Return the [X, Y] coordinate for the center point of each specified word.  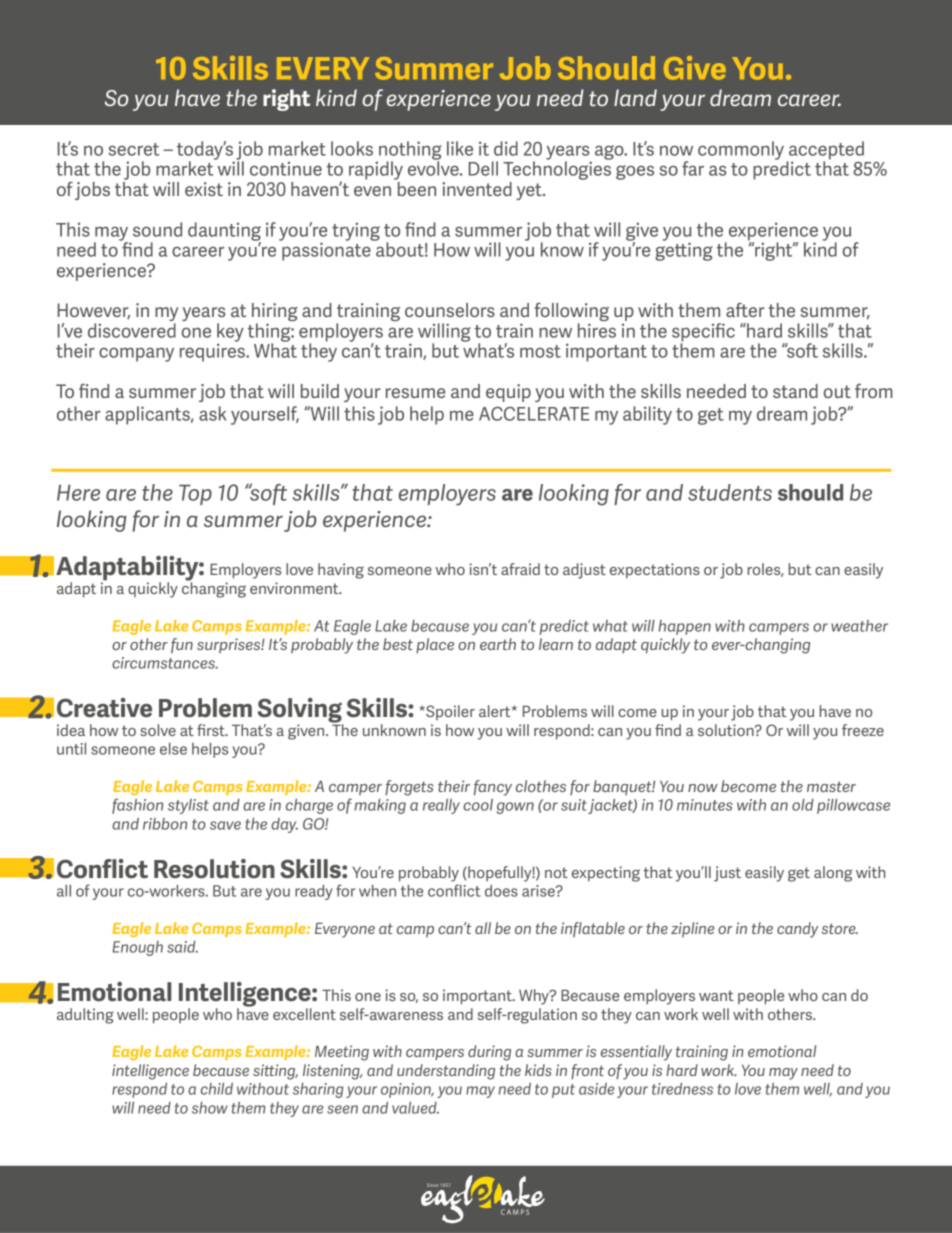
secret [133, 149]
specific [703, 333]
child [217, 1089]
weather [859, 626]
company [136, 354]
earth [498, 644]
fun [182, 645]
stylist [188, 806]
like [460, 148]
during [489, 1053]
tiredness [682, 1089]
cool [478, 805]
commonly [741, 150]
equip [508, 393]
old [803, 805]
